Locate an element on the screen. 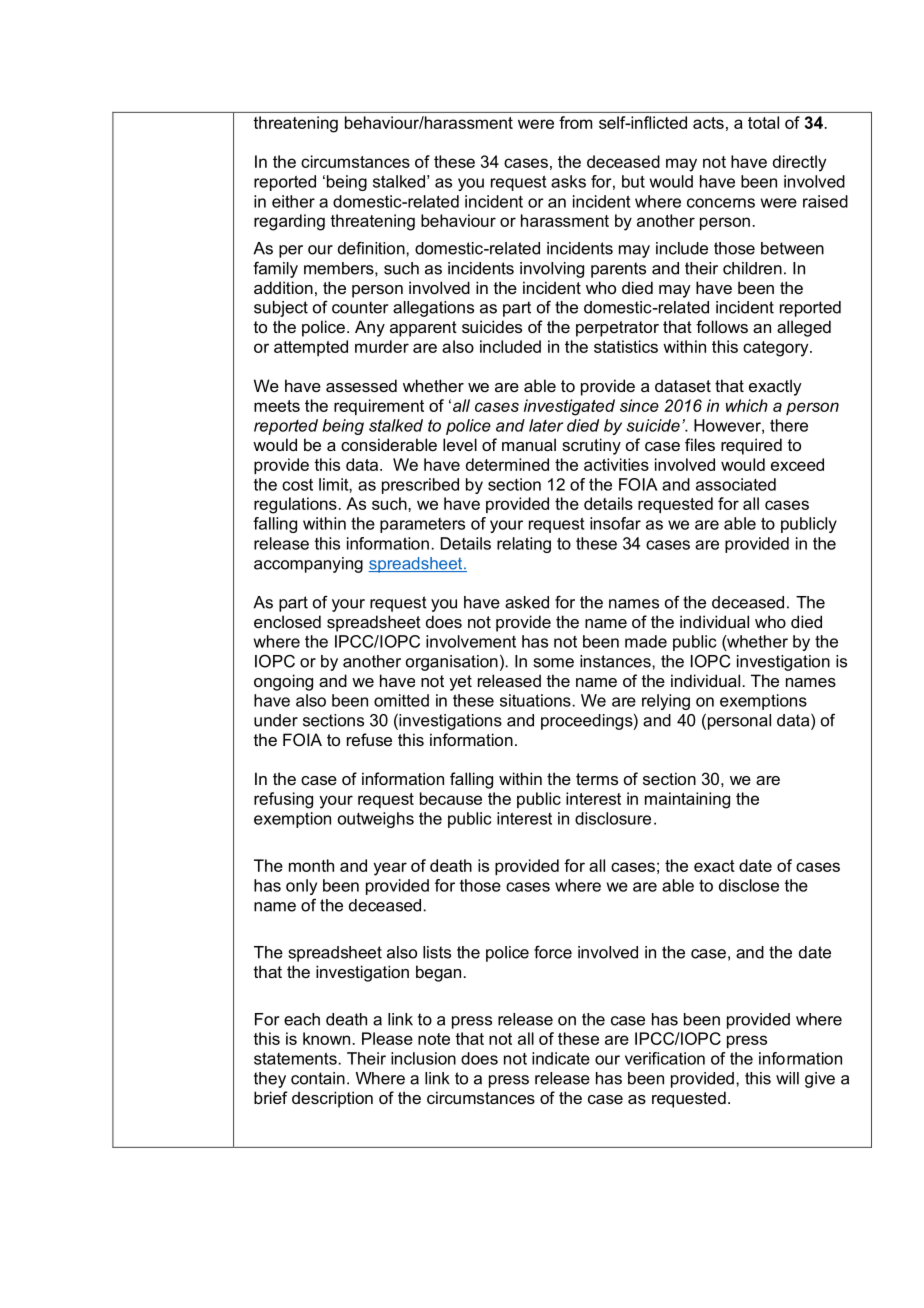  relating is located at coordinates (524, 545).
